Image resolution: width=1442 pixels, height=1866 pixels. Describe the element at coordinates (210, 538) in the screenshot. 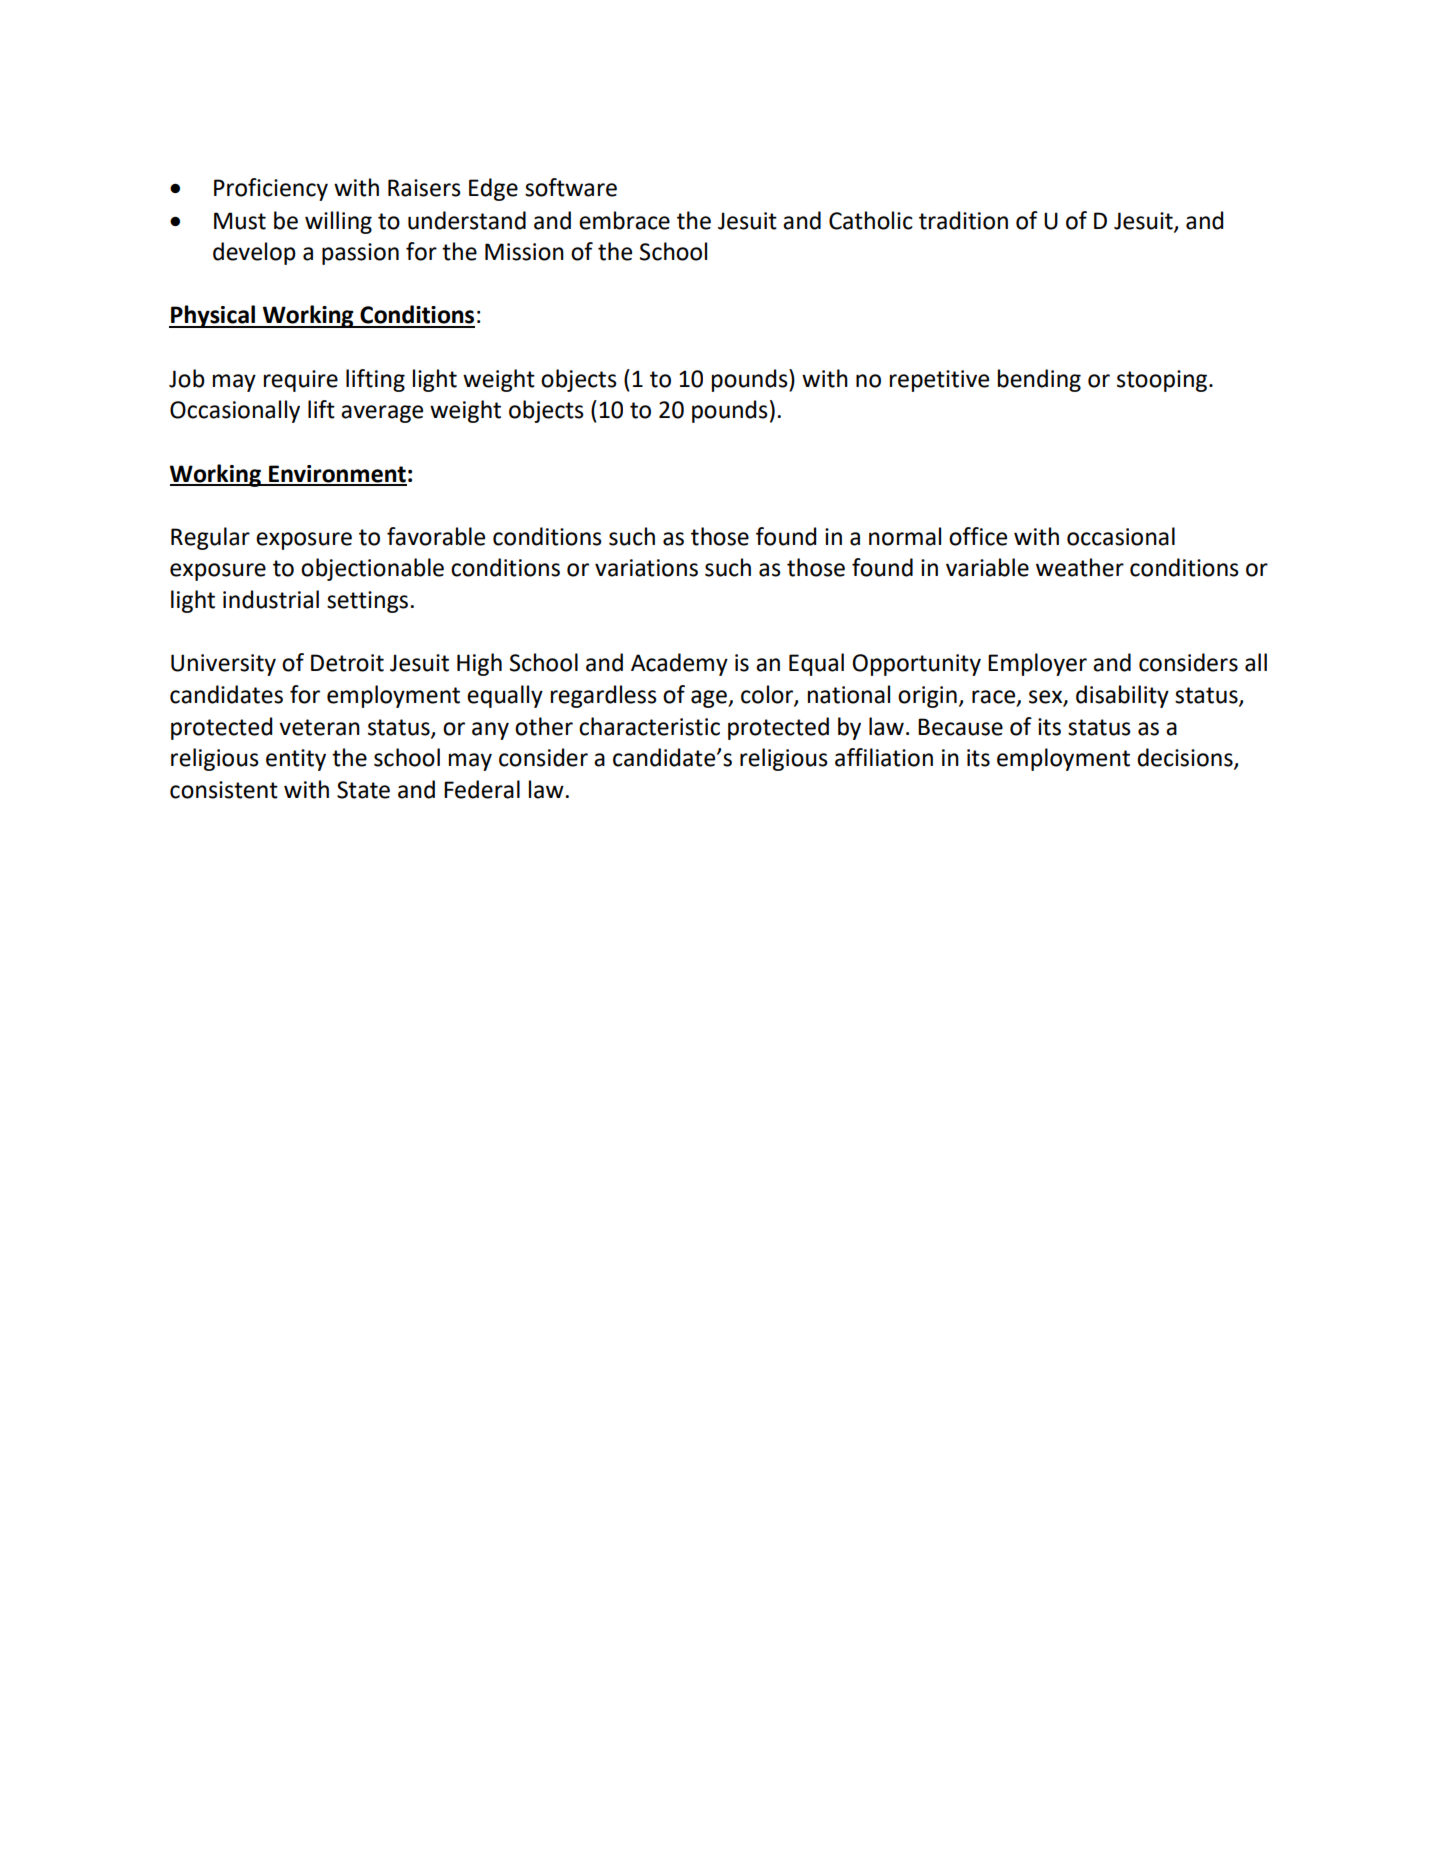

I see `Regular` at that location.
